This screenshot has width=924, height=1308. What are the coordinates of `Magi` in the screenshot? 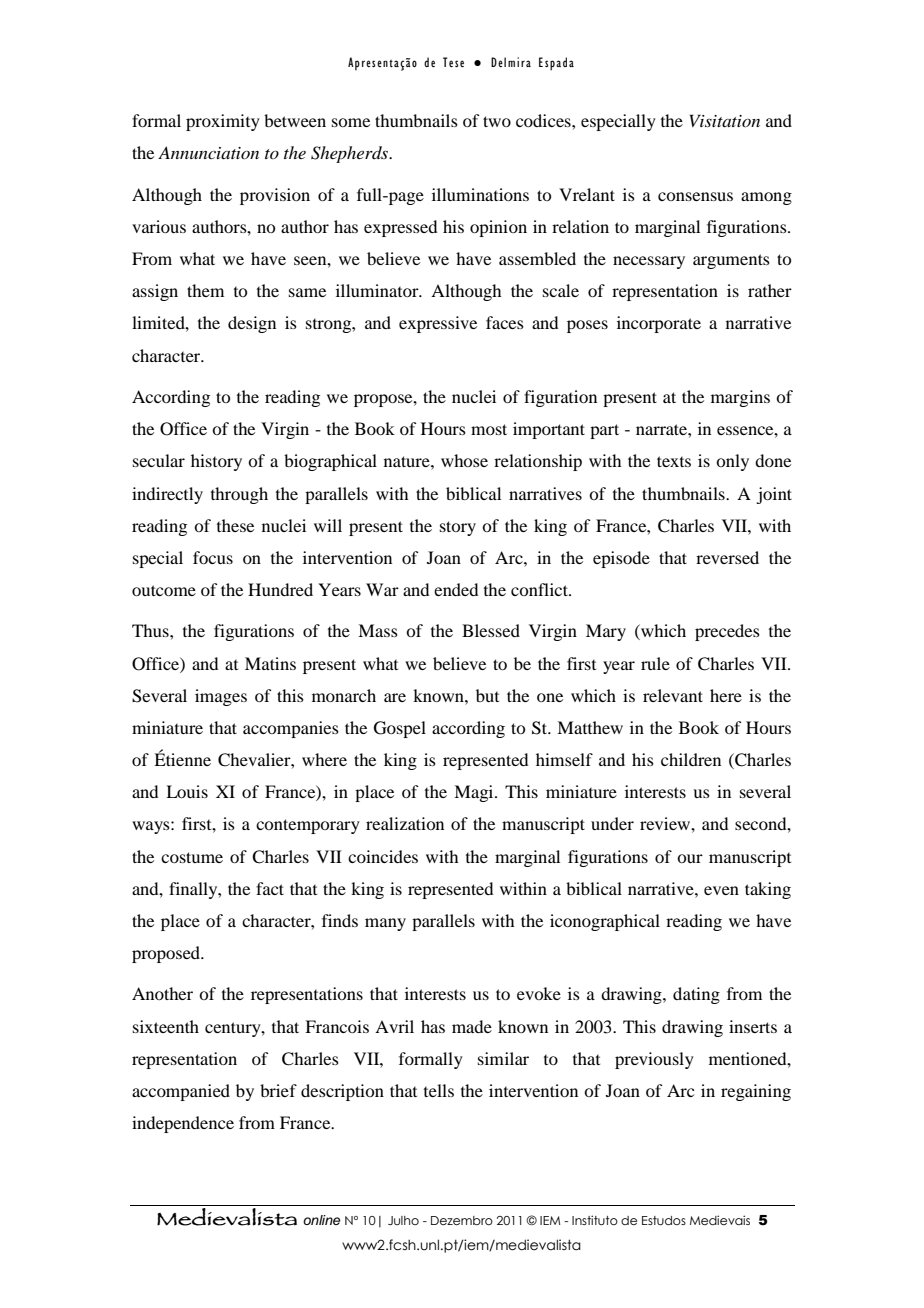 It's located at (475, 793).
